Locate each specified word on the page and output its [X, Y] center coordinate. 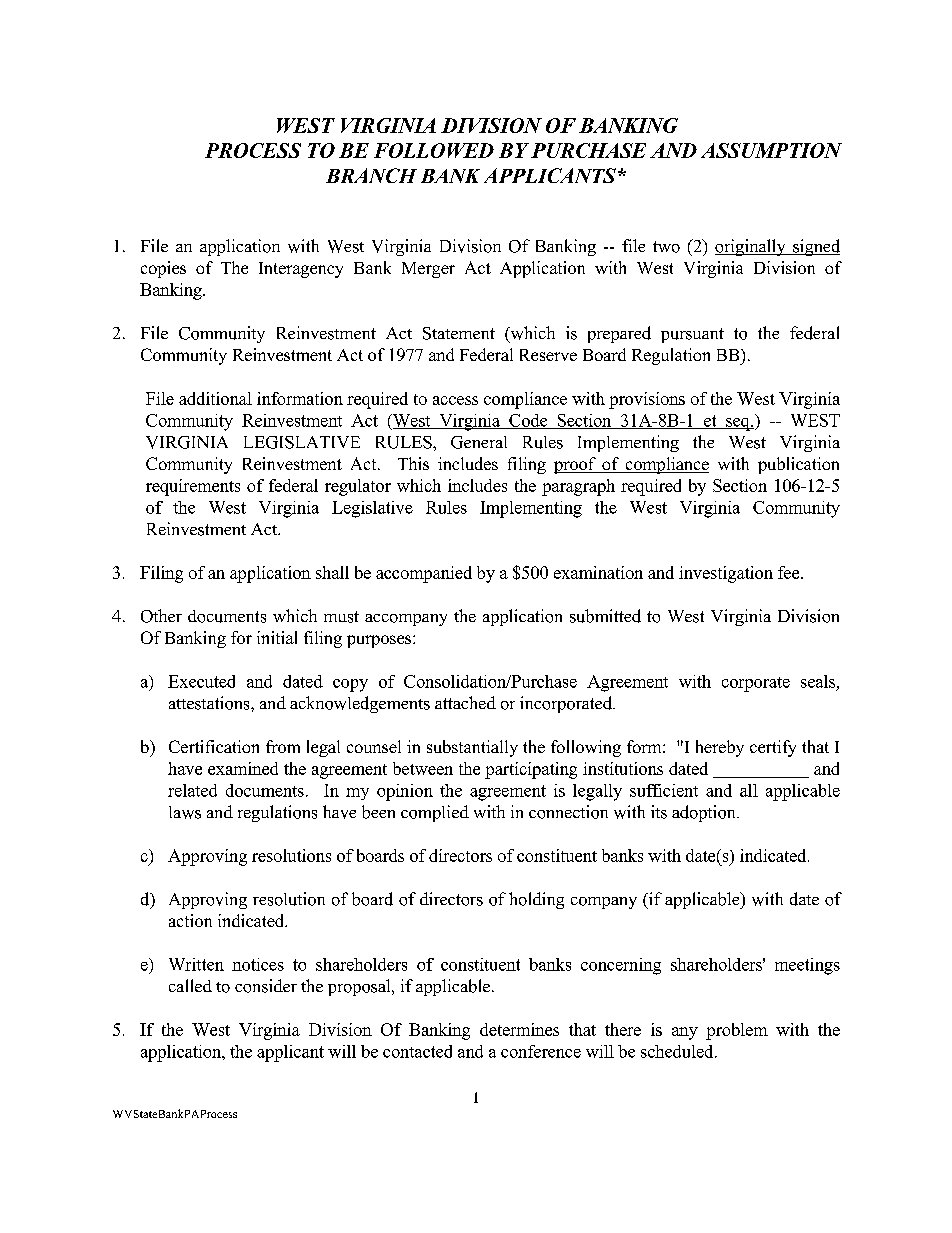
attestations [210, 703]
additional [215, 398]
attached [465, 702]
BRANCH [371, 175]
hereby [720, 748]
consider [266, 986]
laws [185, 812]
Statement [459, 333]
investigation [726, 574]
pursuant [692, 335]
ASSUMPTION [771, 150]
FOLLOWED [434, 150]
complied [435, 813]
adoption [705, 813]
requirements [193, 487]
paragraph [578, 487]
